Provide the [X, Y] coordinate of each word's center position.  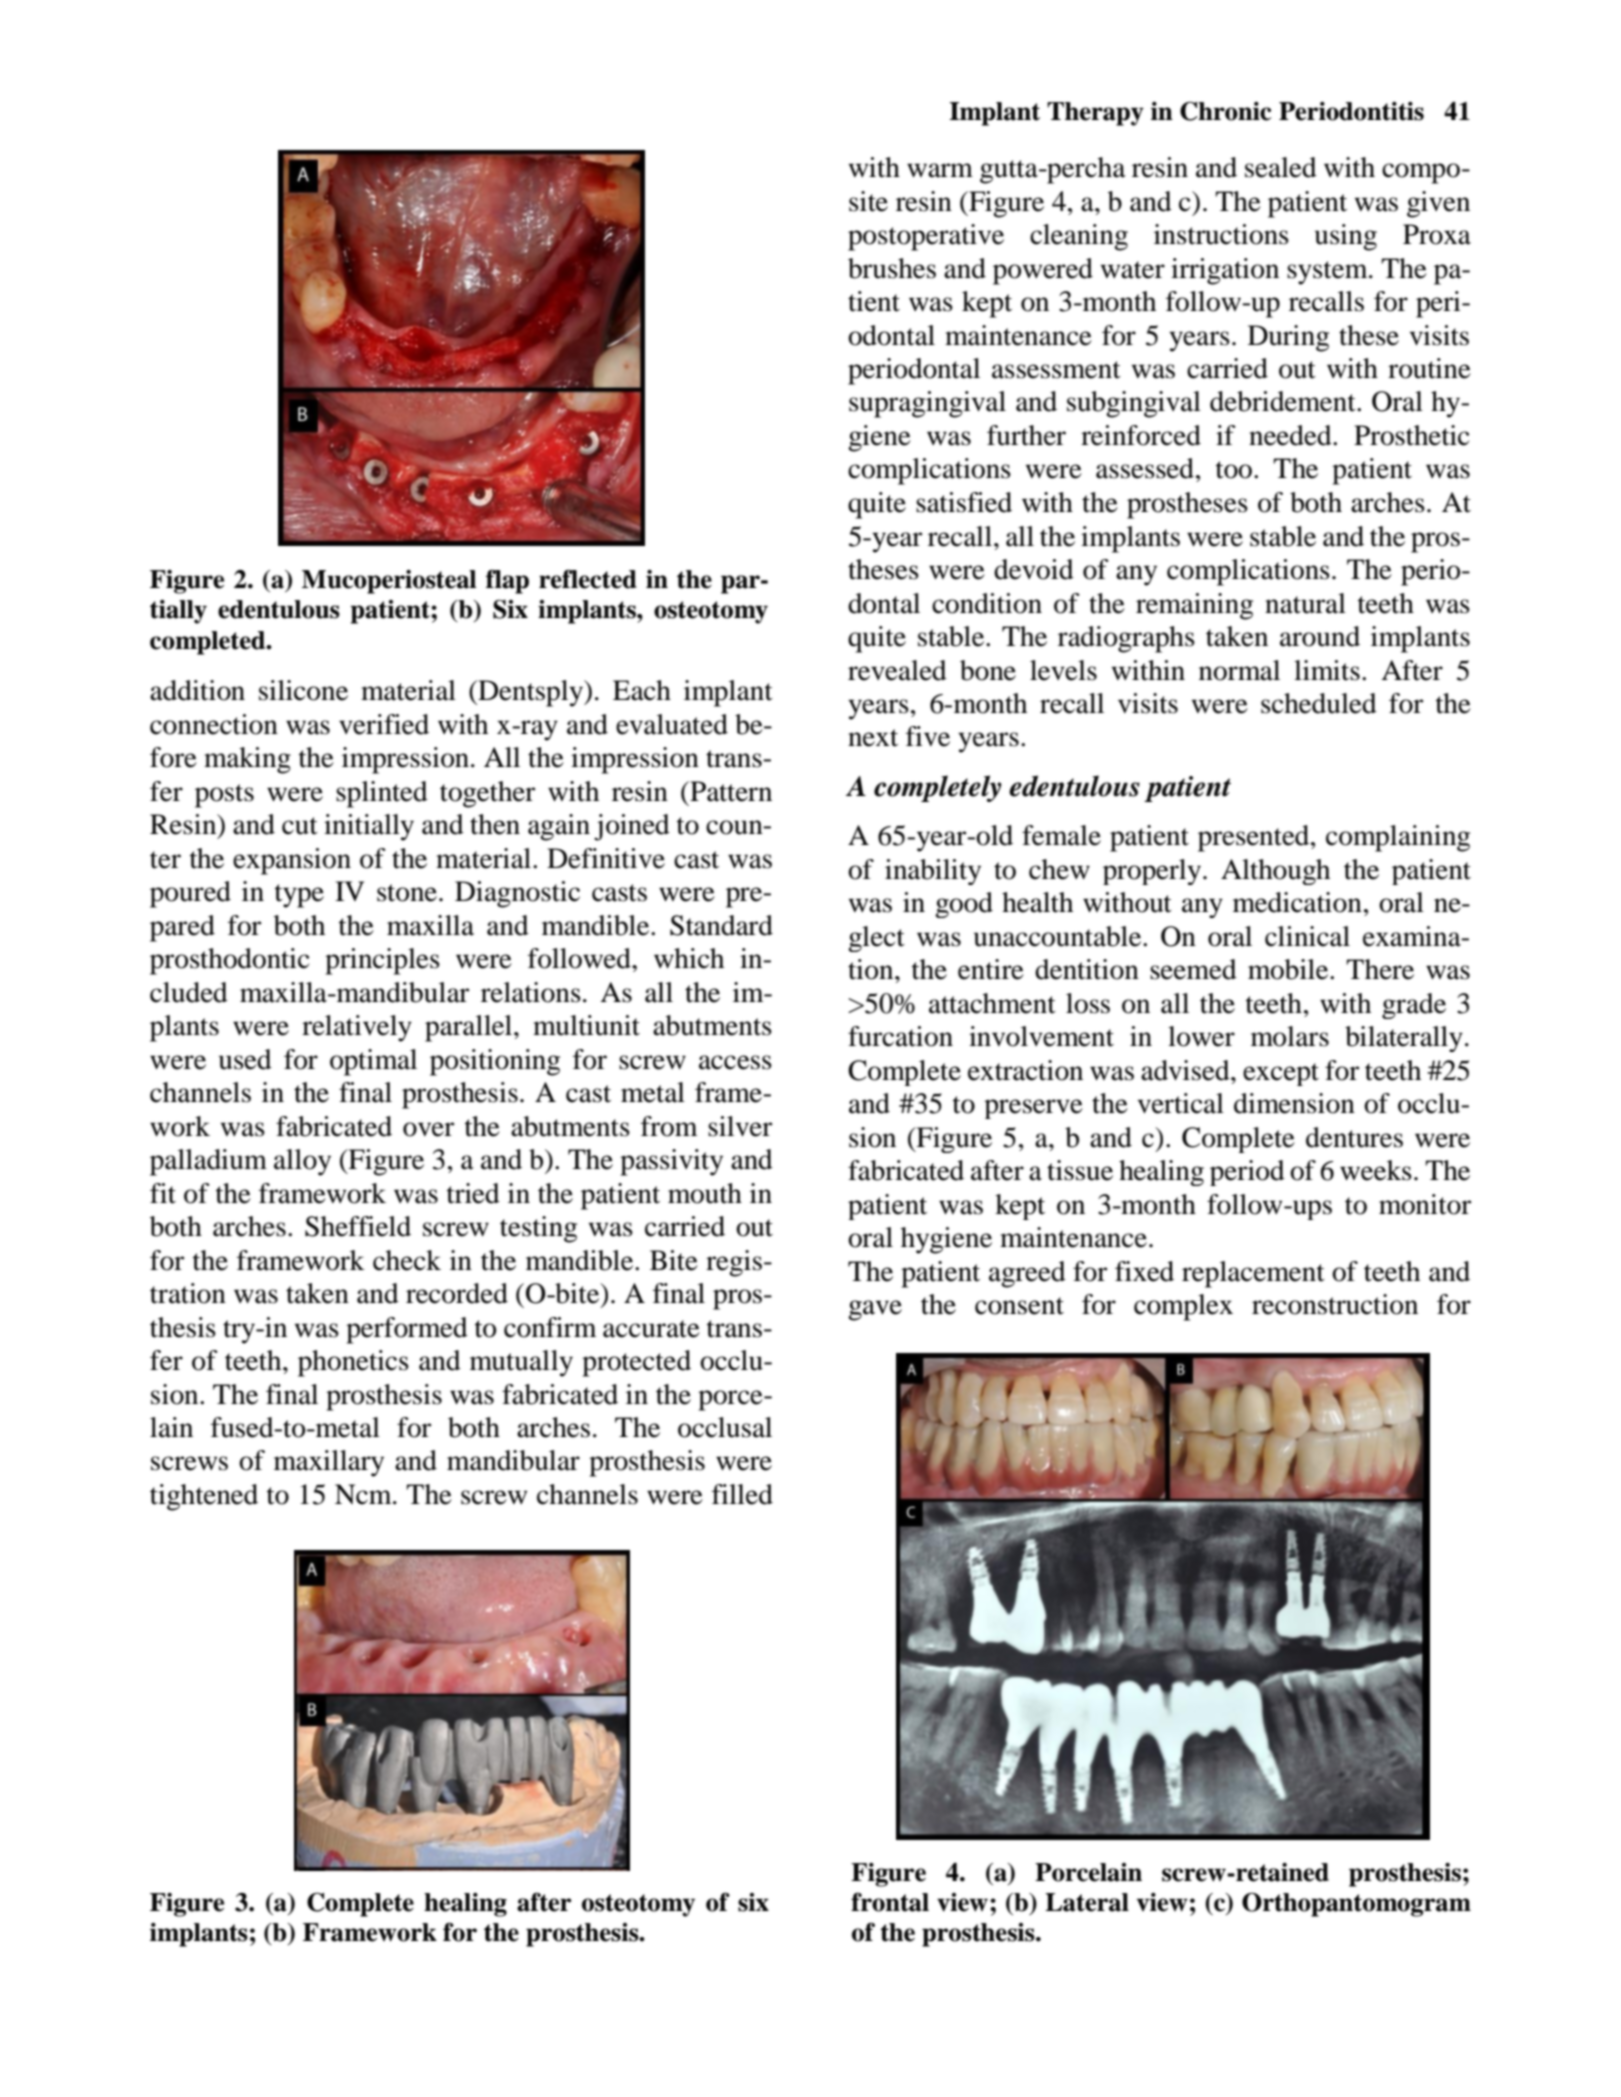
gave [875, 1310]
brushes [892, 268]
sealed [1281, 167]
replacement [1253, 1274]
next [873, 738]
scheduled [1319, 703]
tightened [204, 1497]
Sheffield [358, 1226]
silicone [303, 690]
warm [940, 170]
